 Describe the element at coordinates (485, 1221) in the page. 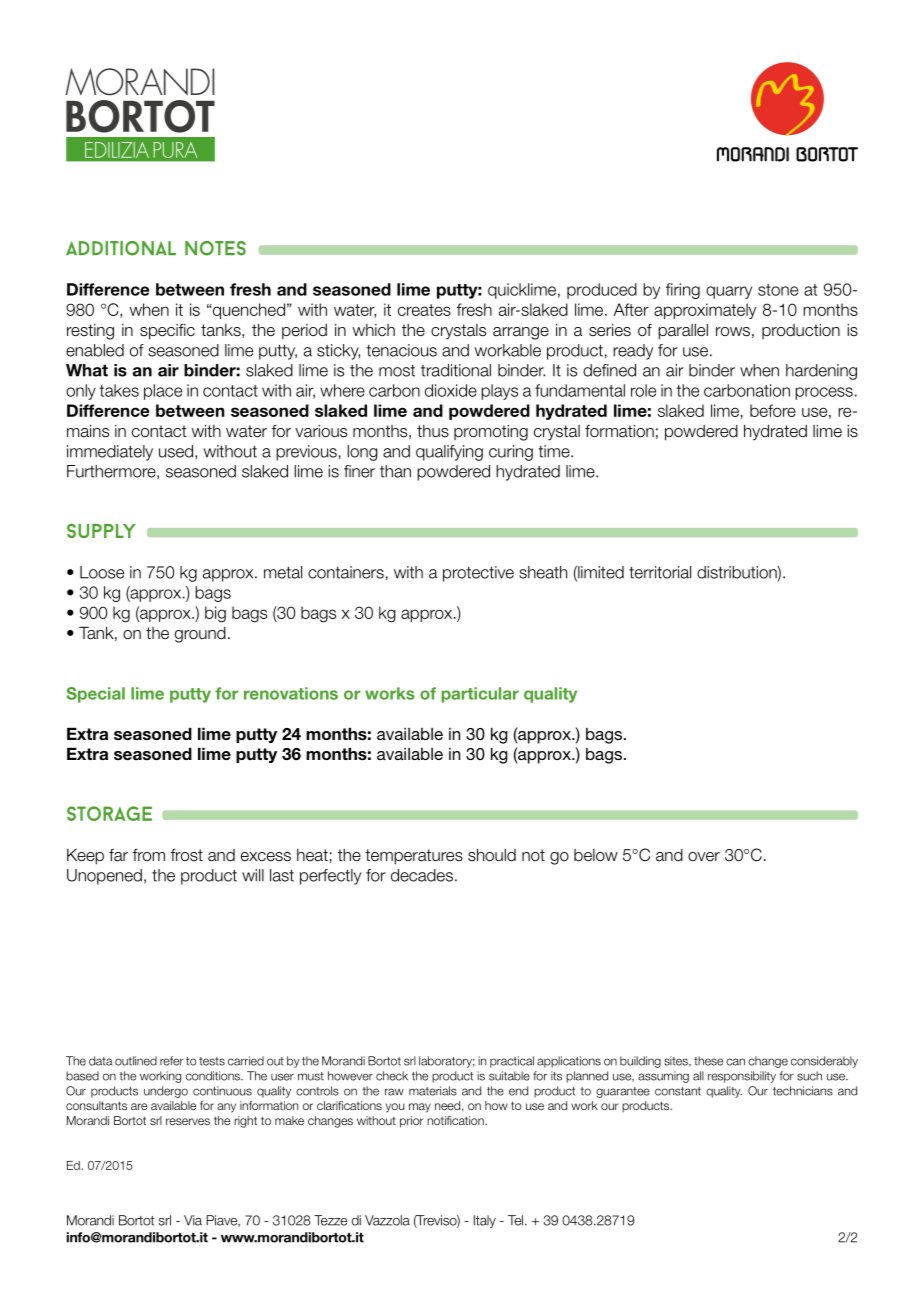

I see `Italy` at that location.
